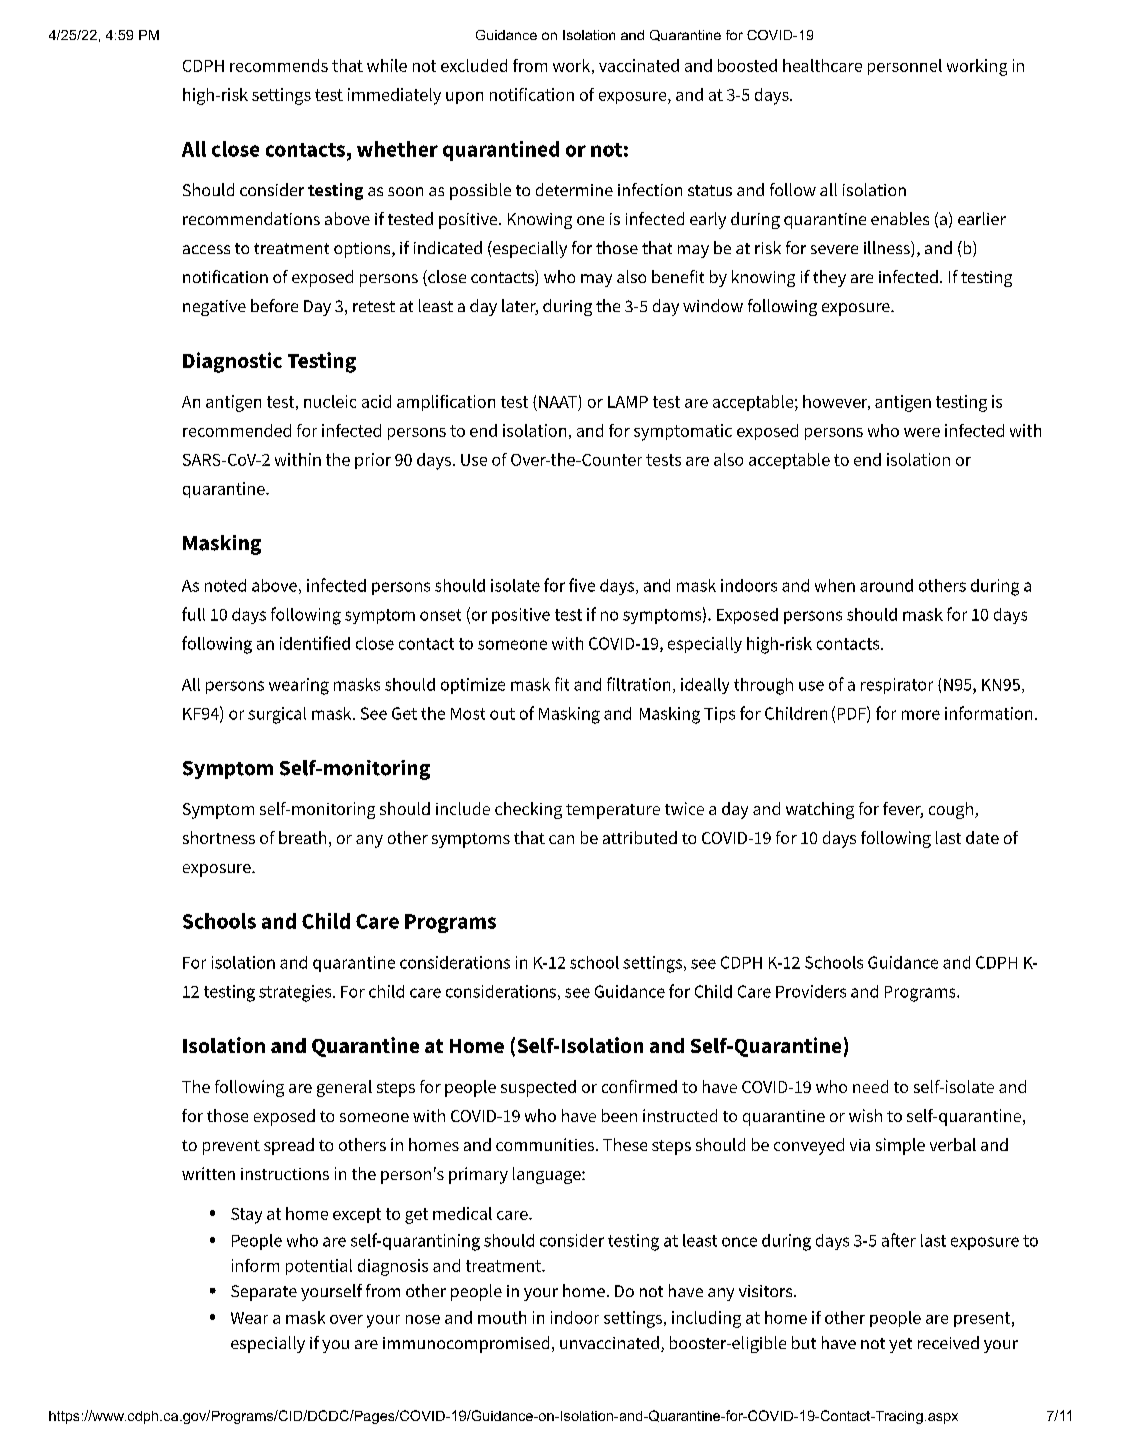 This document has width=1122, height=1452. I want to click on yet, so click(900, 1345).
